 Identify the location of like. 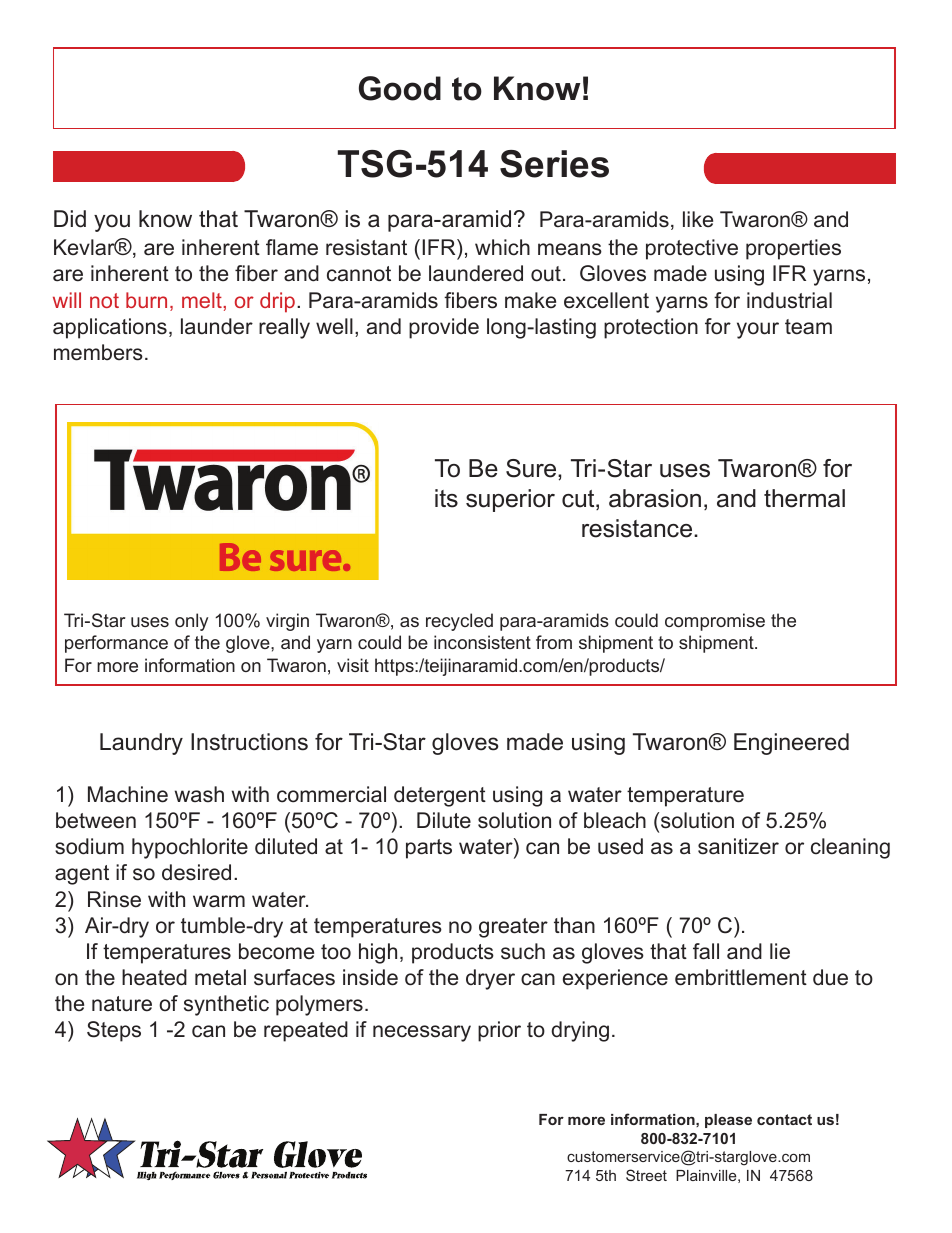
(698, 219).
